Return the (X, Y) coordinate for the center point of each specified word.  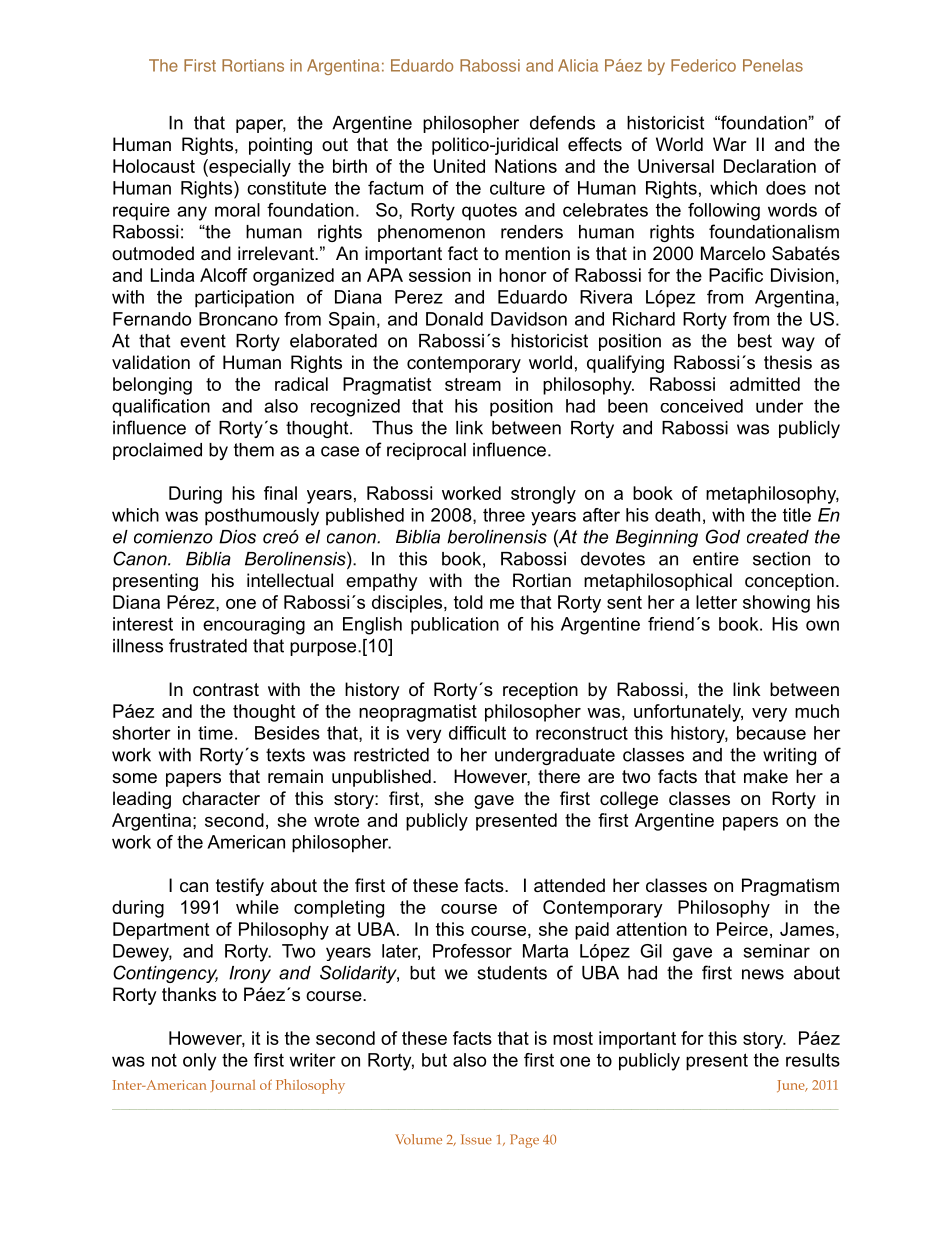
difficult (477, 733)
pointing (280, 146)
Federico (703, 65)
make (766, 776)
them (254, 450)
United (459, 166)
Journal (232, 1086)
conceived (701, 406)
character (221, 798)
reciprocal (426, 451)
